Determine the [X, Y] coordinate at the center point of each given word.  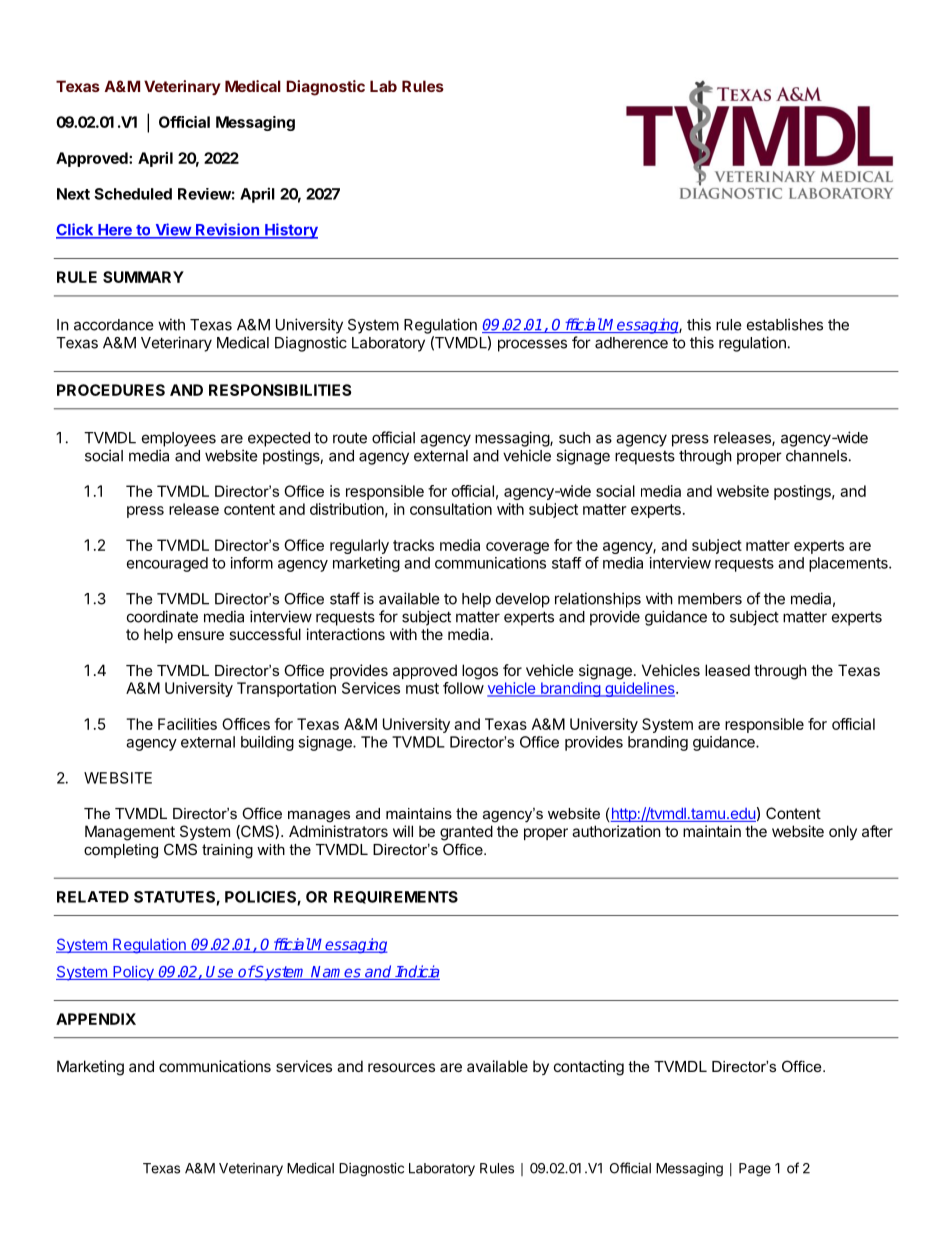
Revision [227, 230]
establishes [785, 324]
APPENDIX [96, 1019]
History [290, 231]
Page [755, 1170]
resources [401, 1067]
